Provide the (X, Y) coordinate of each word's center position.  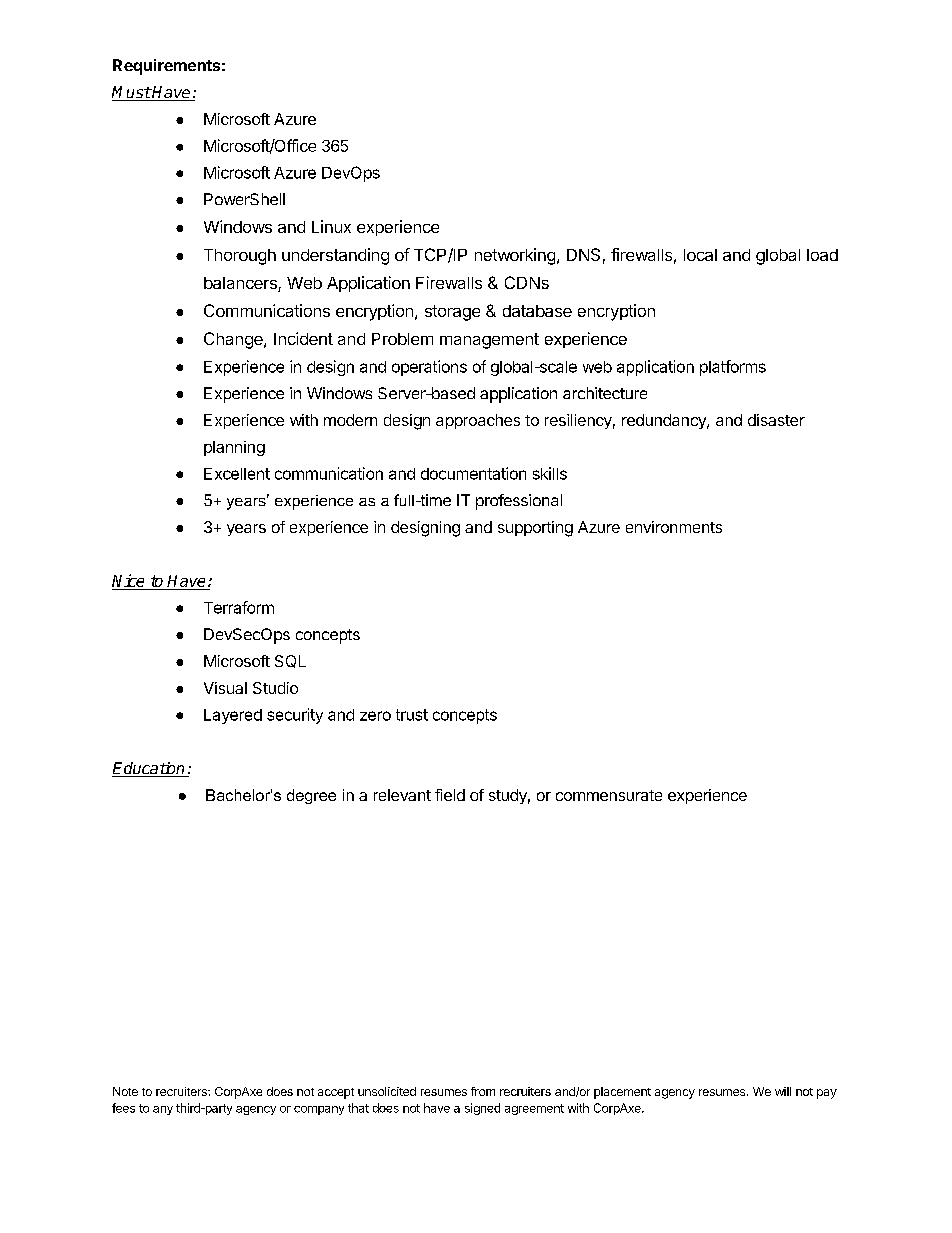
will (783, 1091)
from (483, 1091)
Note (125, 1091)
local (700, 255)
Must (131, 93)
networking (515, 256)
